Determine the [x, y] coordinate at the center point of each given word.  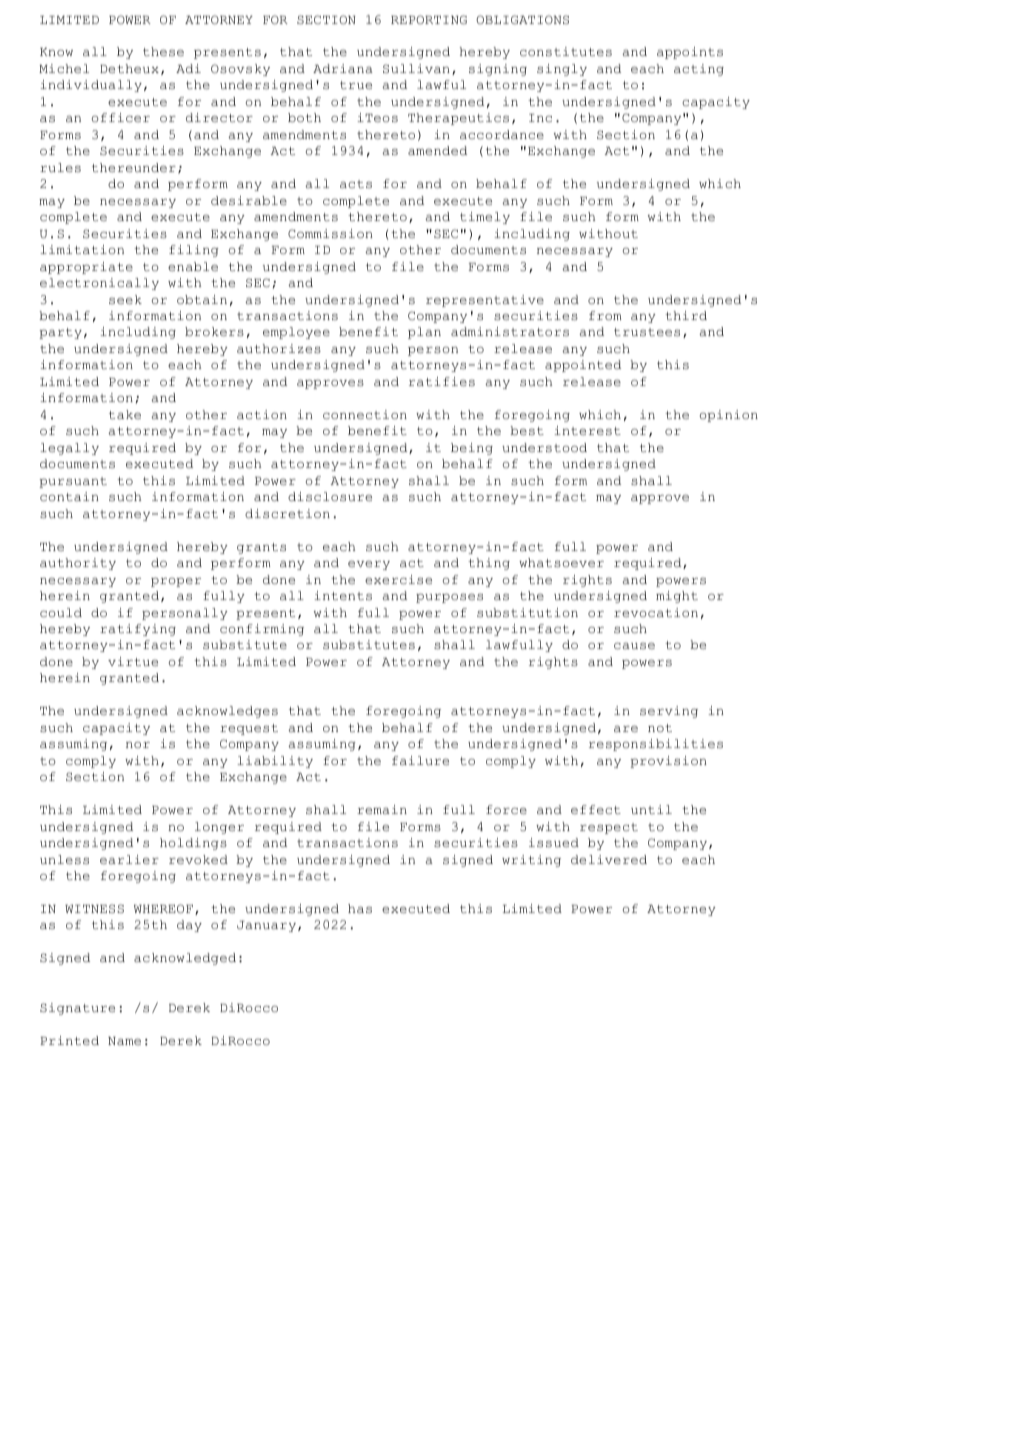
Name [124, 1041]
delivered [609, 859]
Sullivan [416, 68]
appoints [690, 53]
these [163, 51]
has [360, 908]
